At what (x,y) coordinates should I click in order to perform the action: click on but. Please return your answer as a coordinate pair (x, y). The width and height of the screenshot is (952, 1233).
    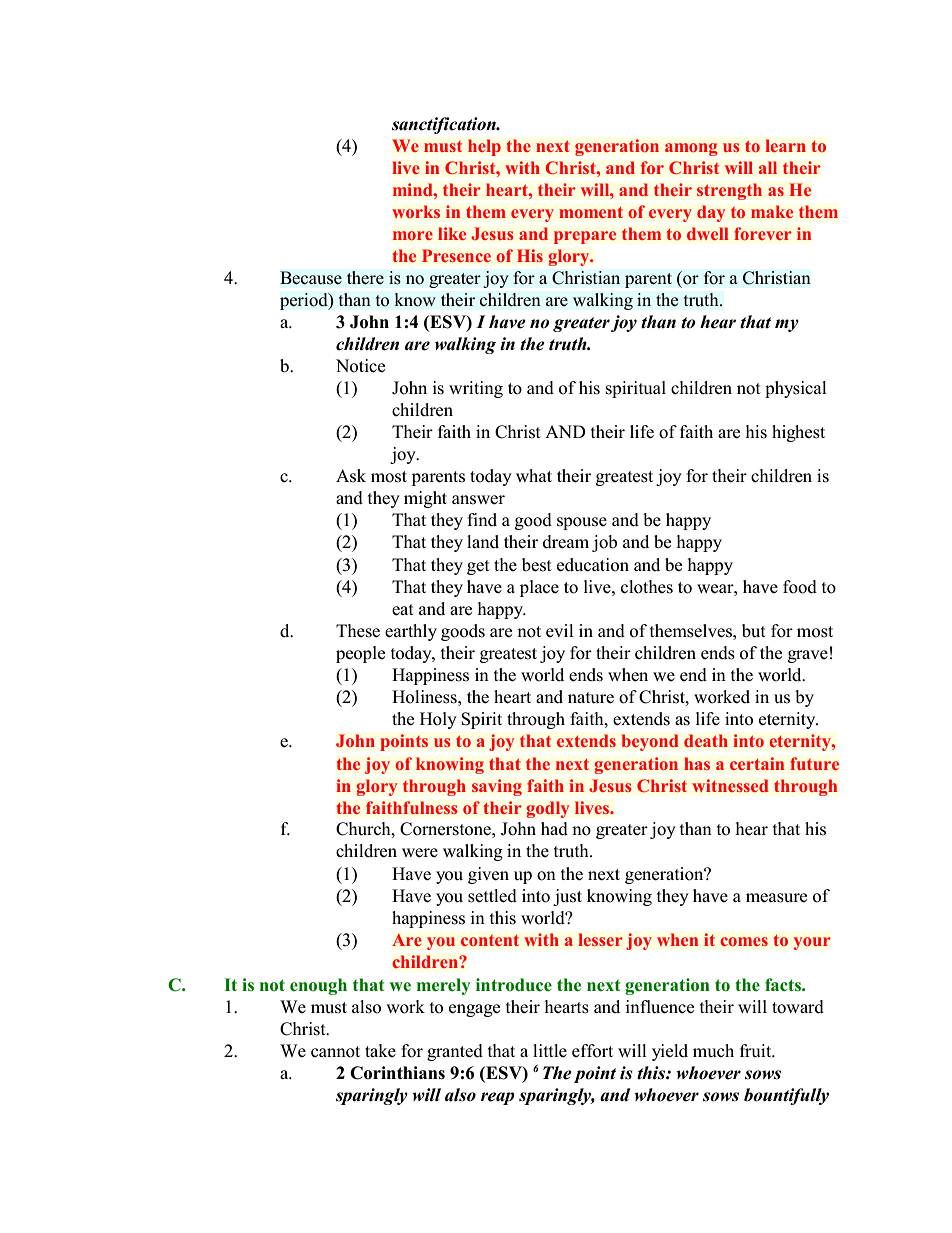
    Looking at the image, I should click on (754, 631).
